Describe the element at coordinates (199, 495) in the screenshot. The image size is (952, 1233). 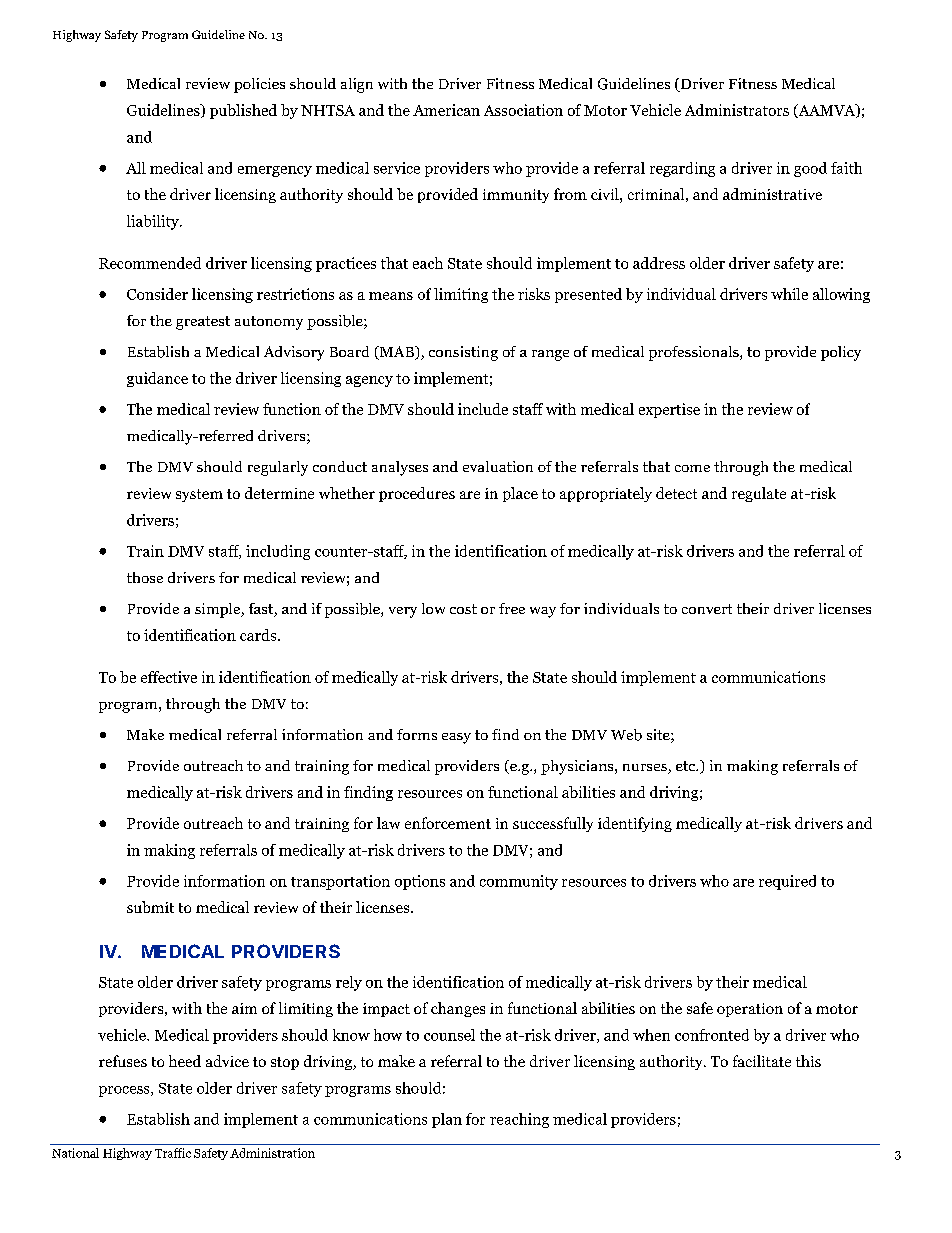
I see `system` at that location.
